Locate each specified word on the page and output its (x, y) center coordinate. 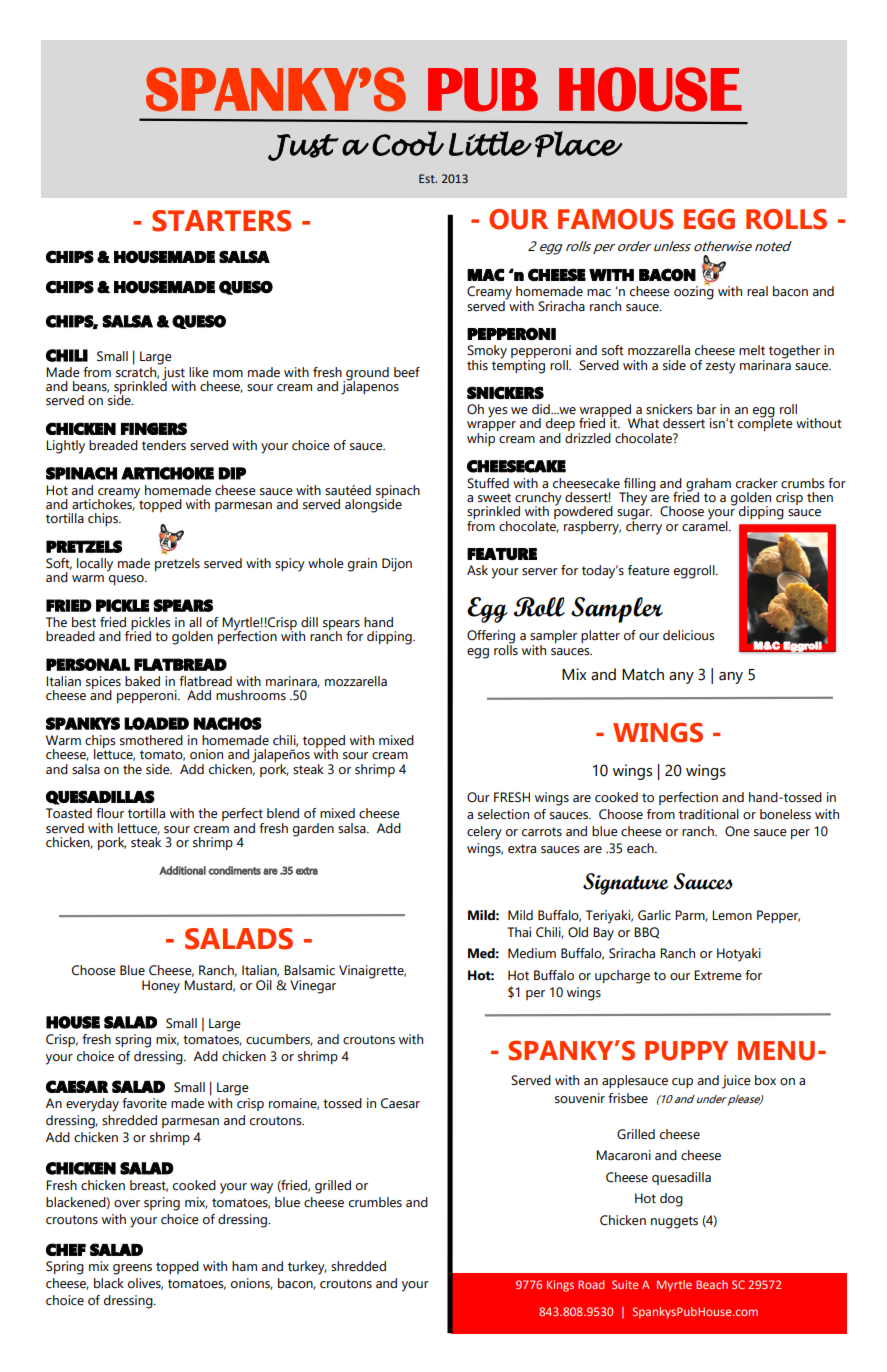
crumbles (375, 1202)
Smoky (487, 353)
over (127, 1204)
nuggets (674, 1222)
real (757, 291)
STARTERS (221, 221)
